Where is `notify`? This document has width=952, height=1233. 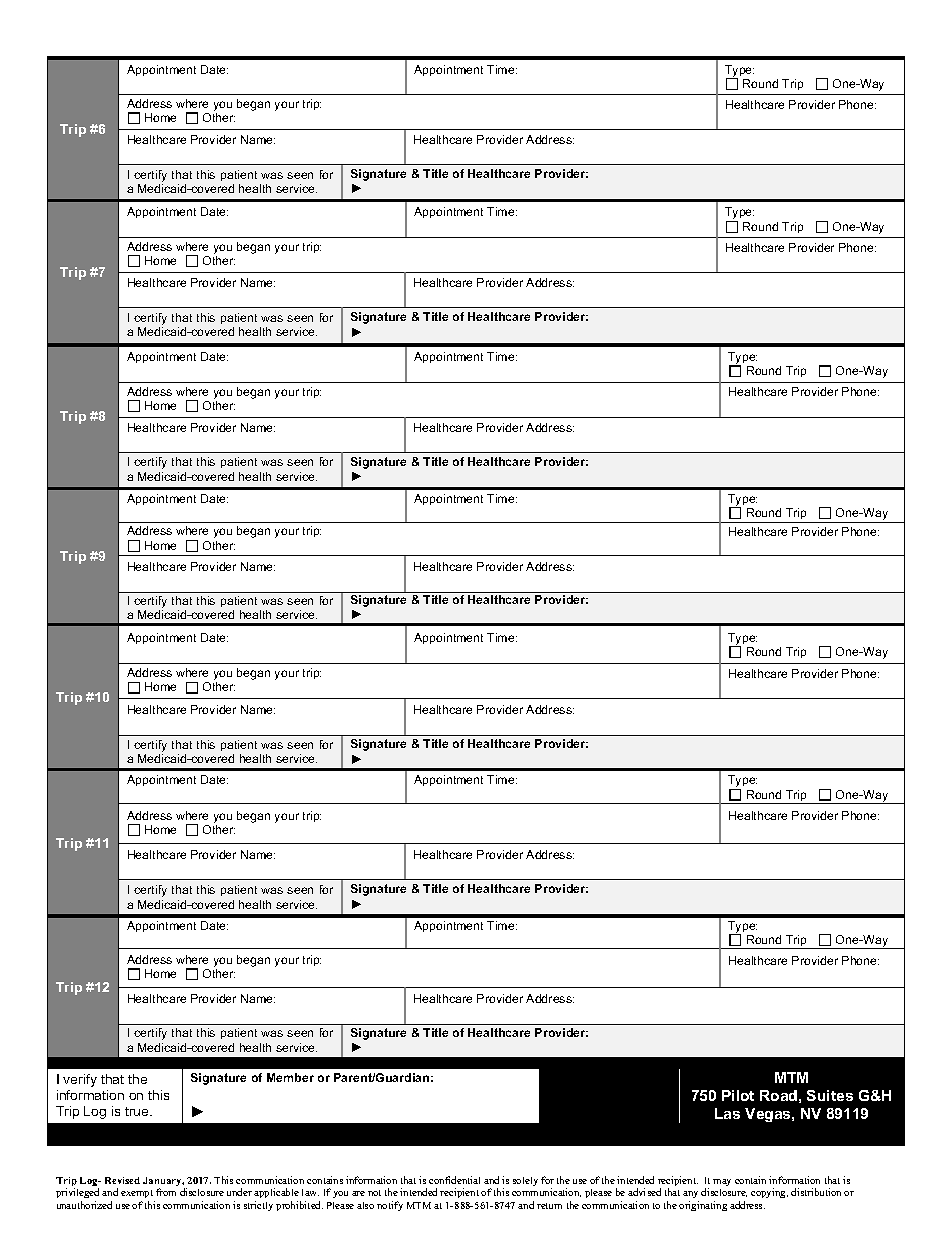 notify is located at coordinates (390, 1206).
